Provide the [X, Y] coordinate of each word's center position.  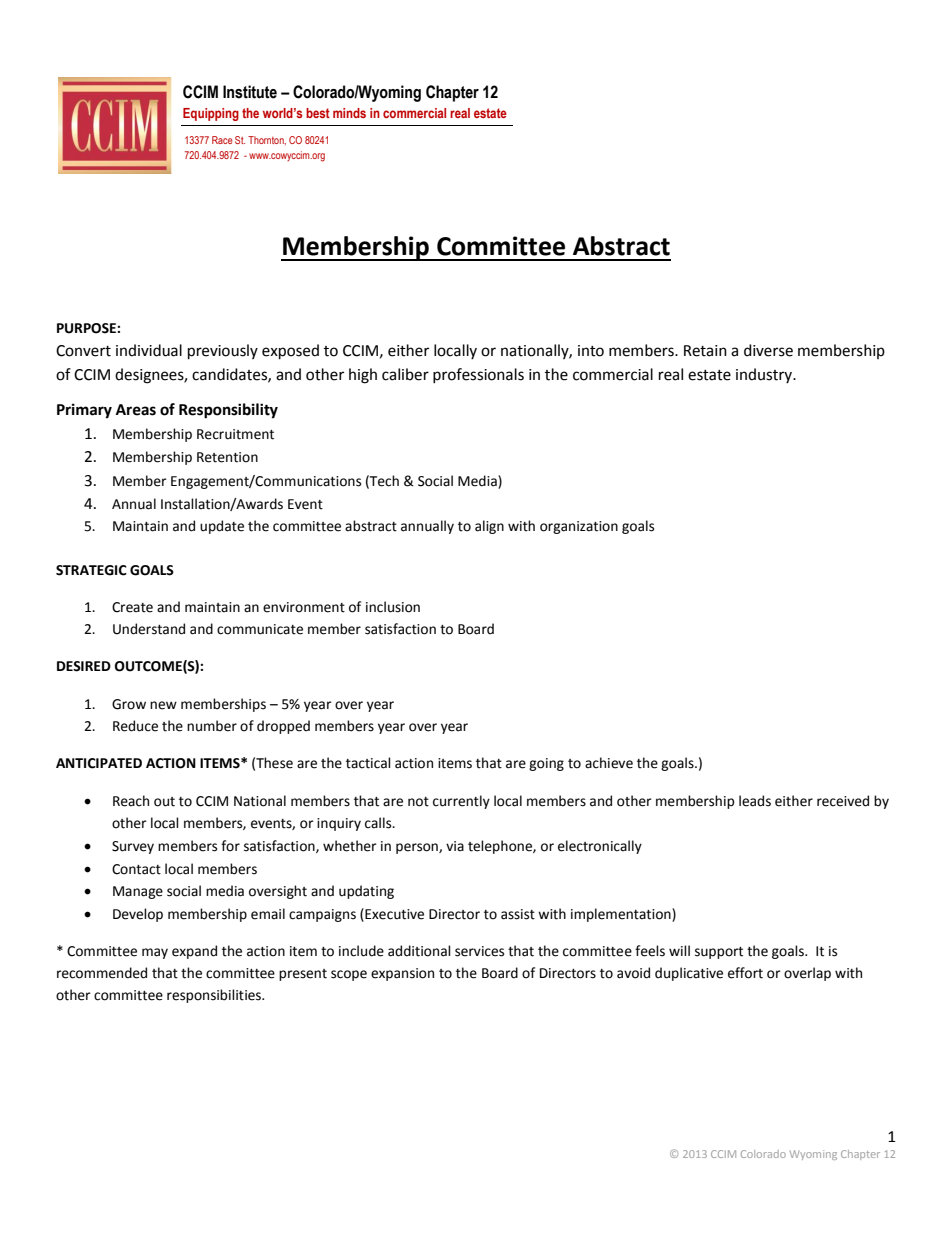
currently [461, 802]
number [212, 726]
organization [579, 527]
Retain [705, 351]
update [222, 527]
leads [755, 801]
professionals [478, 375]
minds [349, 113]
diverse [768, 350]
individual [149, 350]
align [489, 527]
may [155, 953]
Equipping [211, 114]
